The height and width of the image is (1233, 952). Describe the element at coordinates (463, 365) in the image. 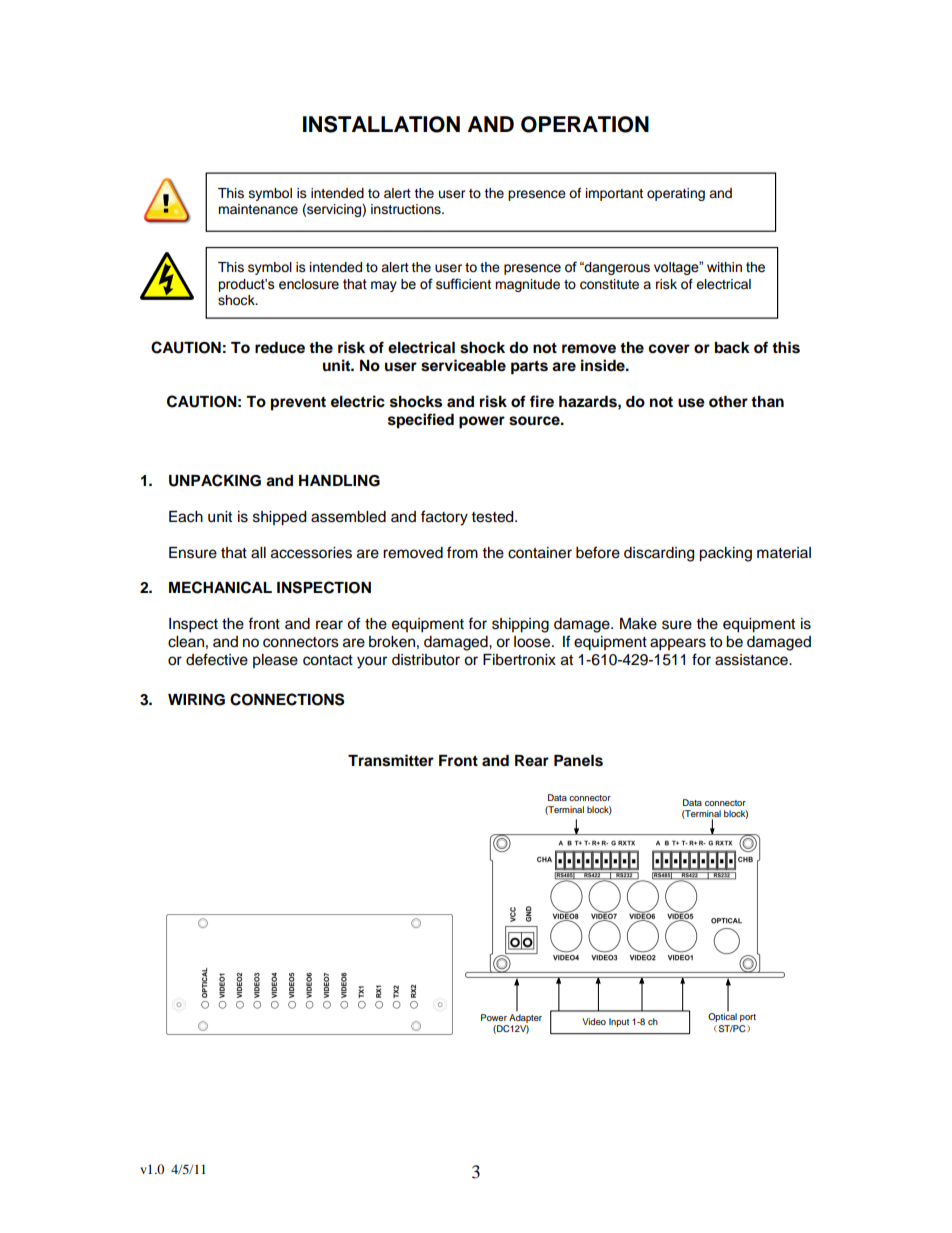

I see `serviceable` at that location.
